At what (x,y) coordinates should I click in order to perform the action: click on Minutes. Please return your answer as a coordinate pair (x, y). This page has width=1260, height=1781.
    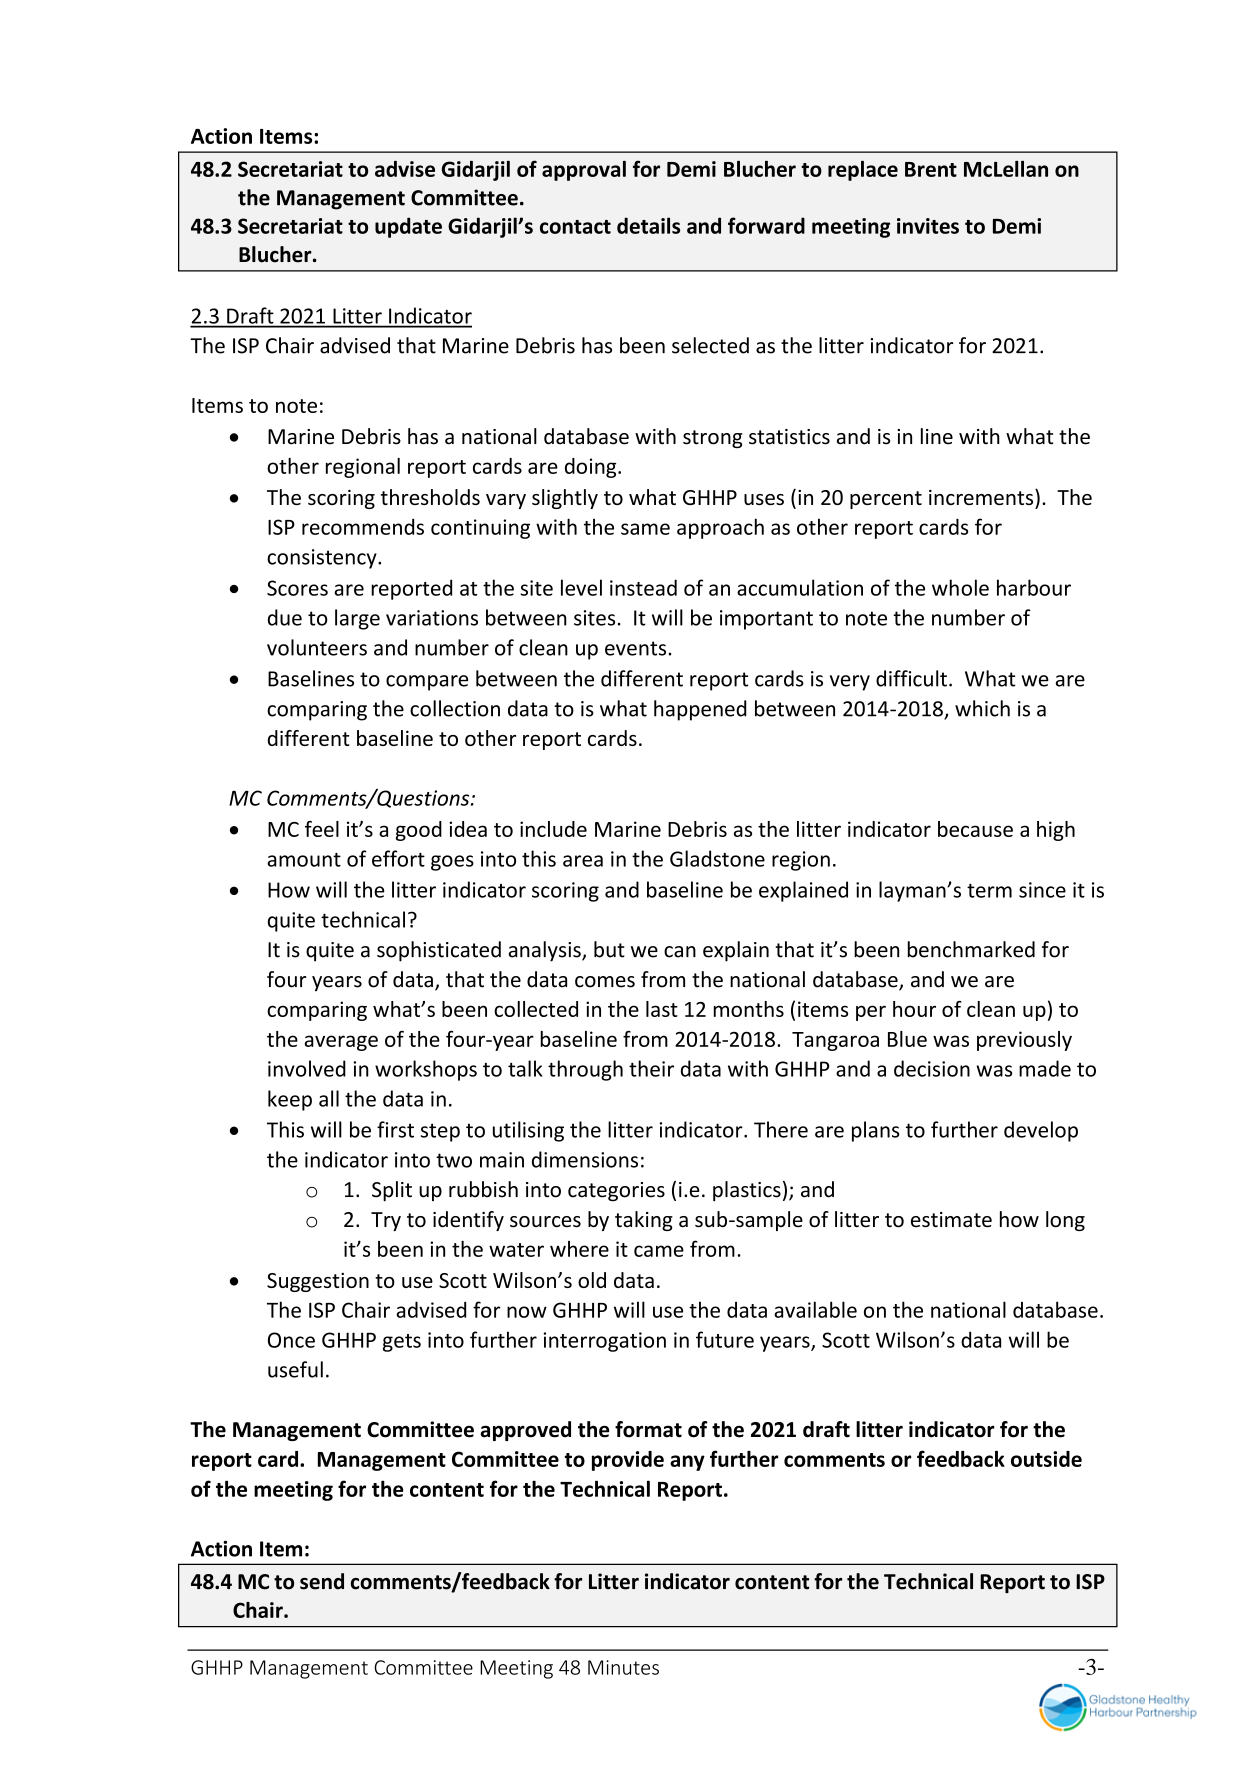
    Looking at the image, I should click on (623, 1667).
